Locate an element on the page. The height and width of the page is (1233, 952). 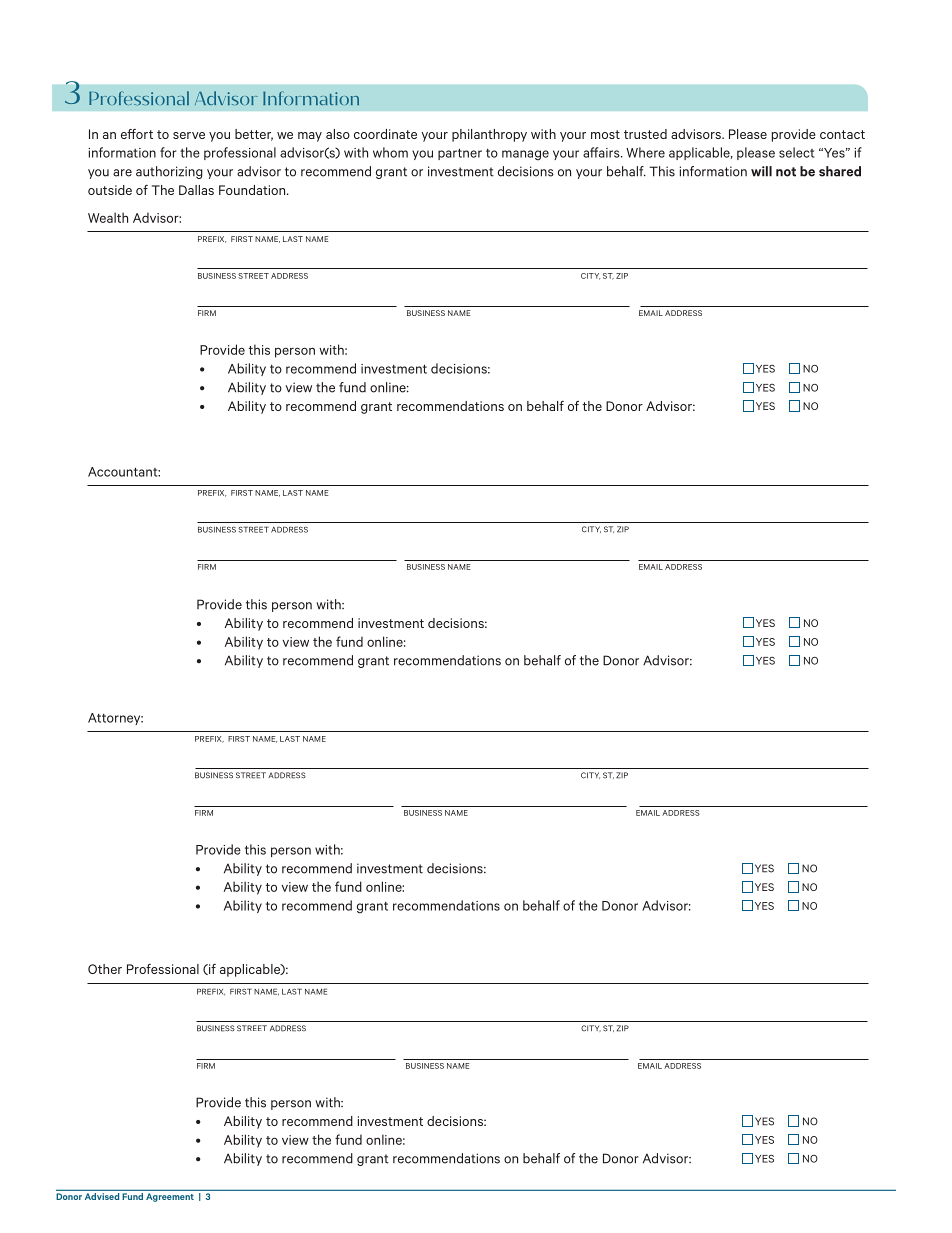
not is located at coordinates (786, 172).
